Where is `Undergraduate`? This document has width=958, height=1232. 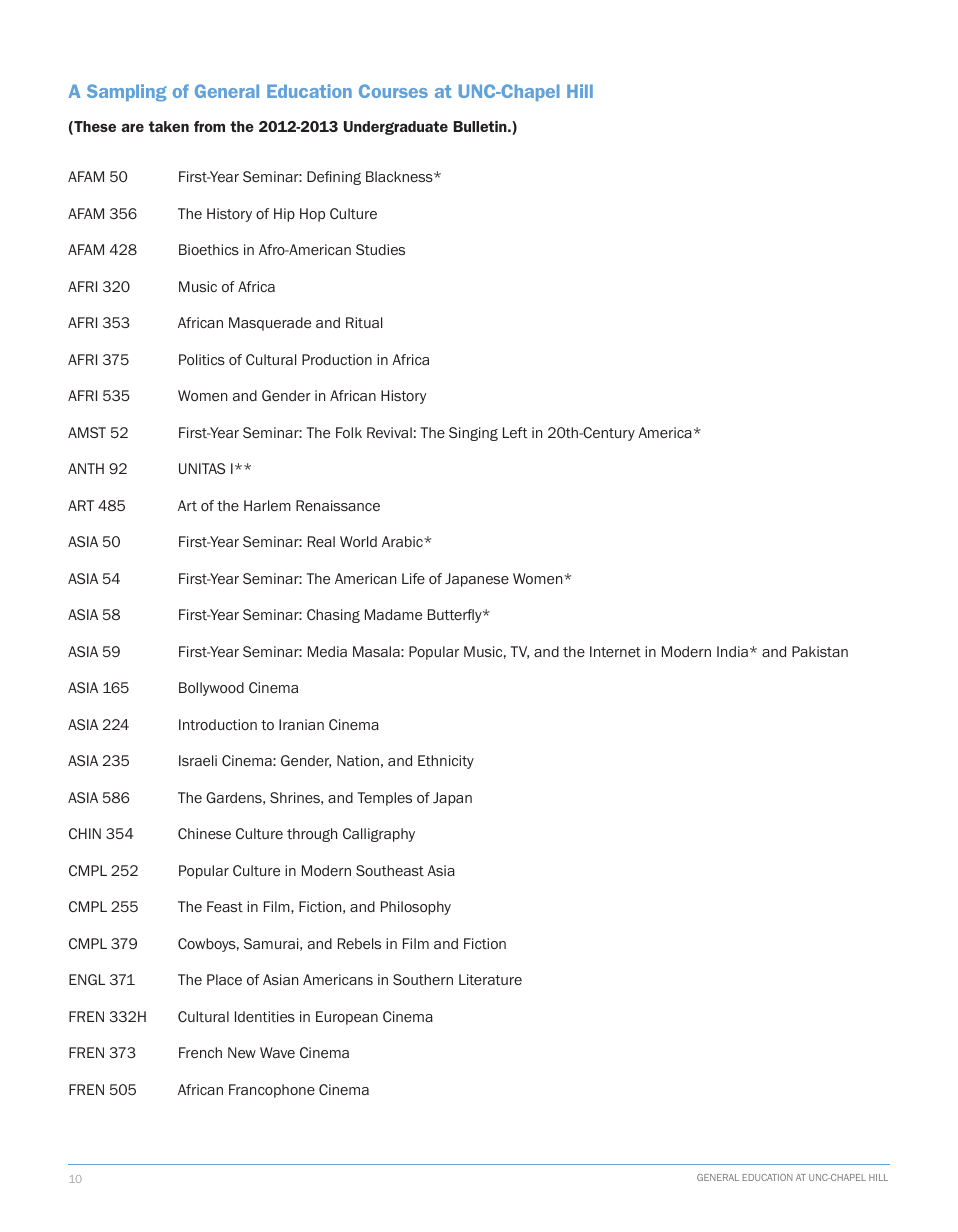
Undergraduate is located at coordinates (396, 128).
